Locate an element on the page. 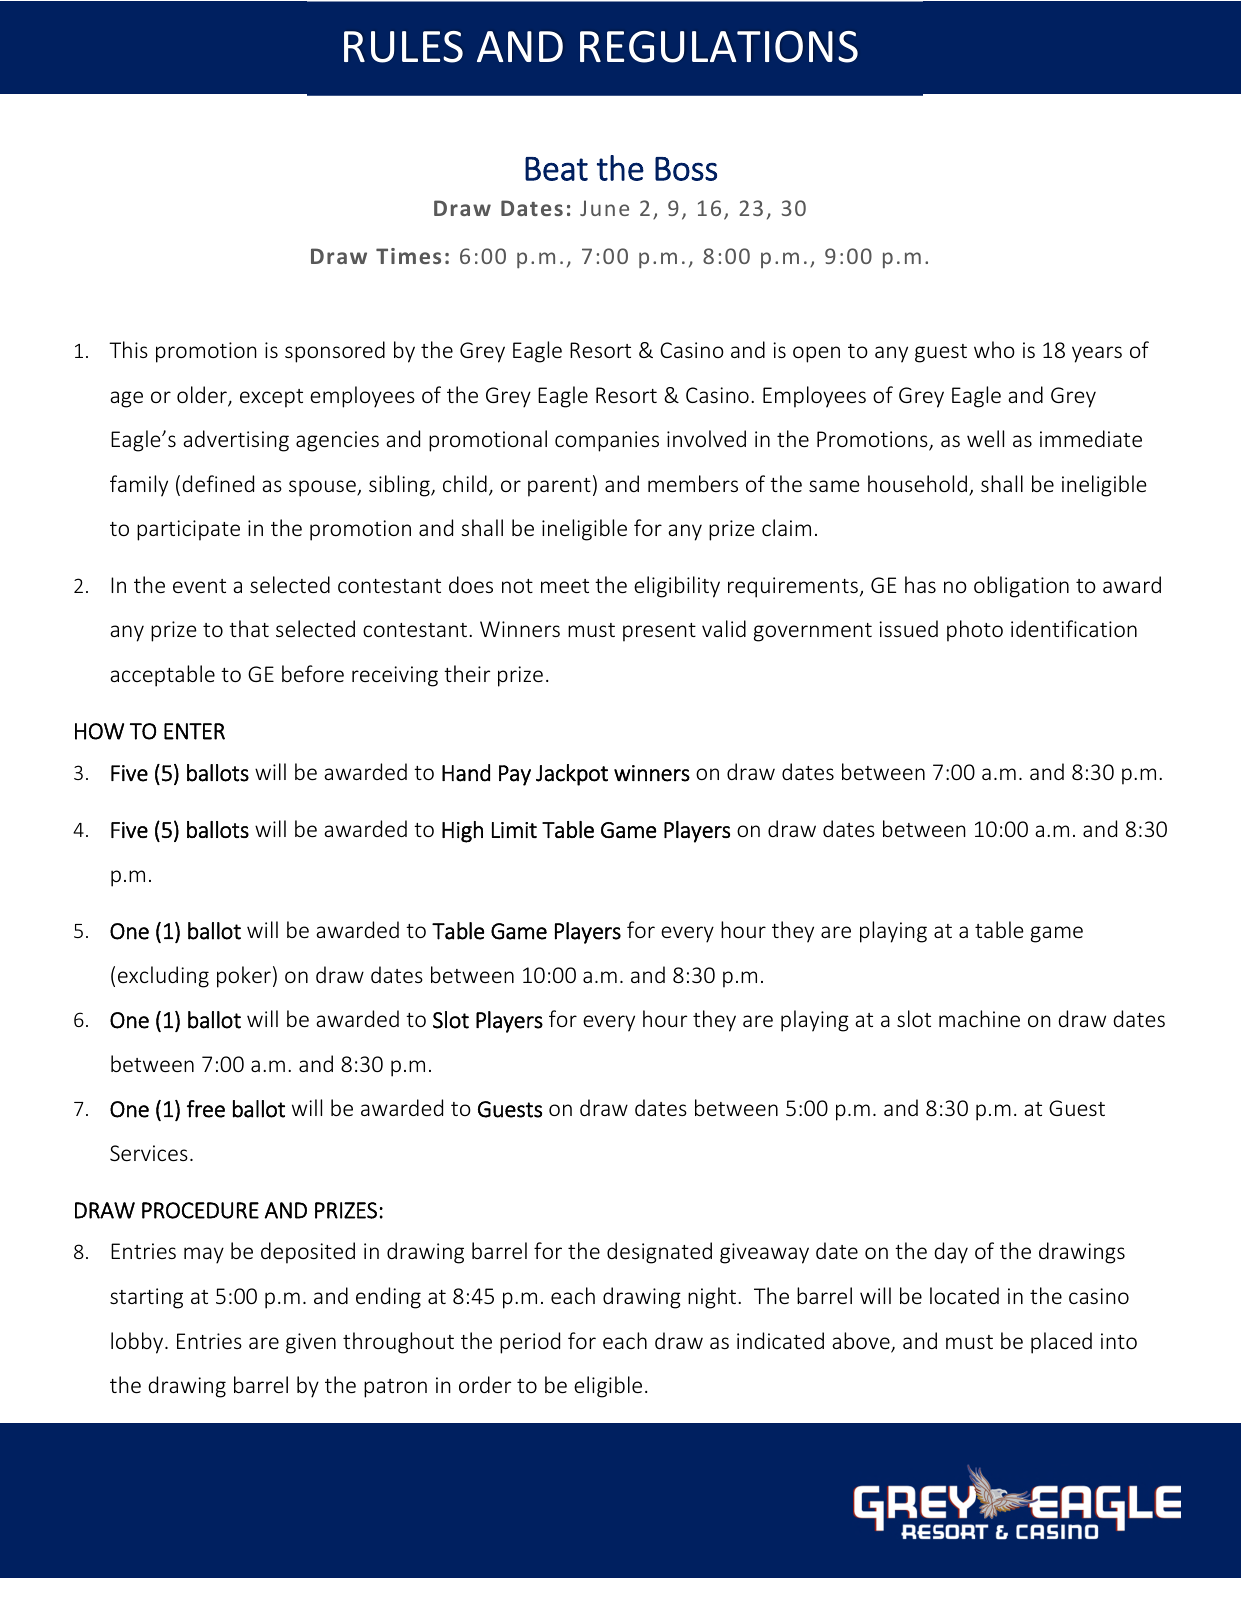 The image size is (1241, 1605). Boss is located at coordinates (686, 169).
